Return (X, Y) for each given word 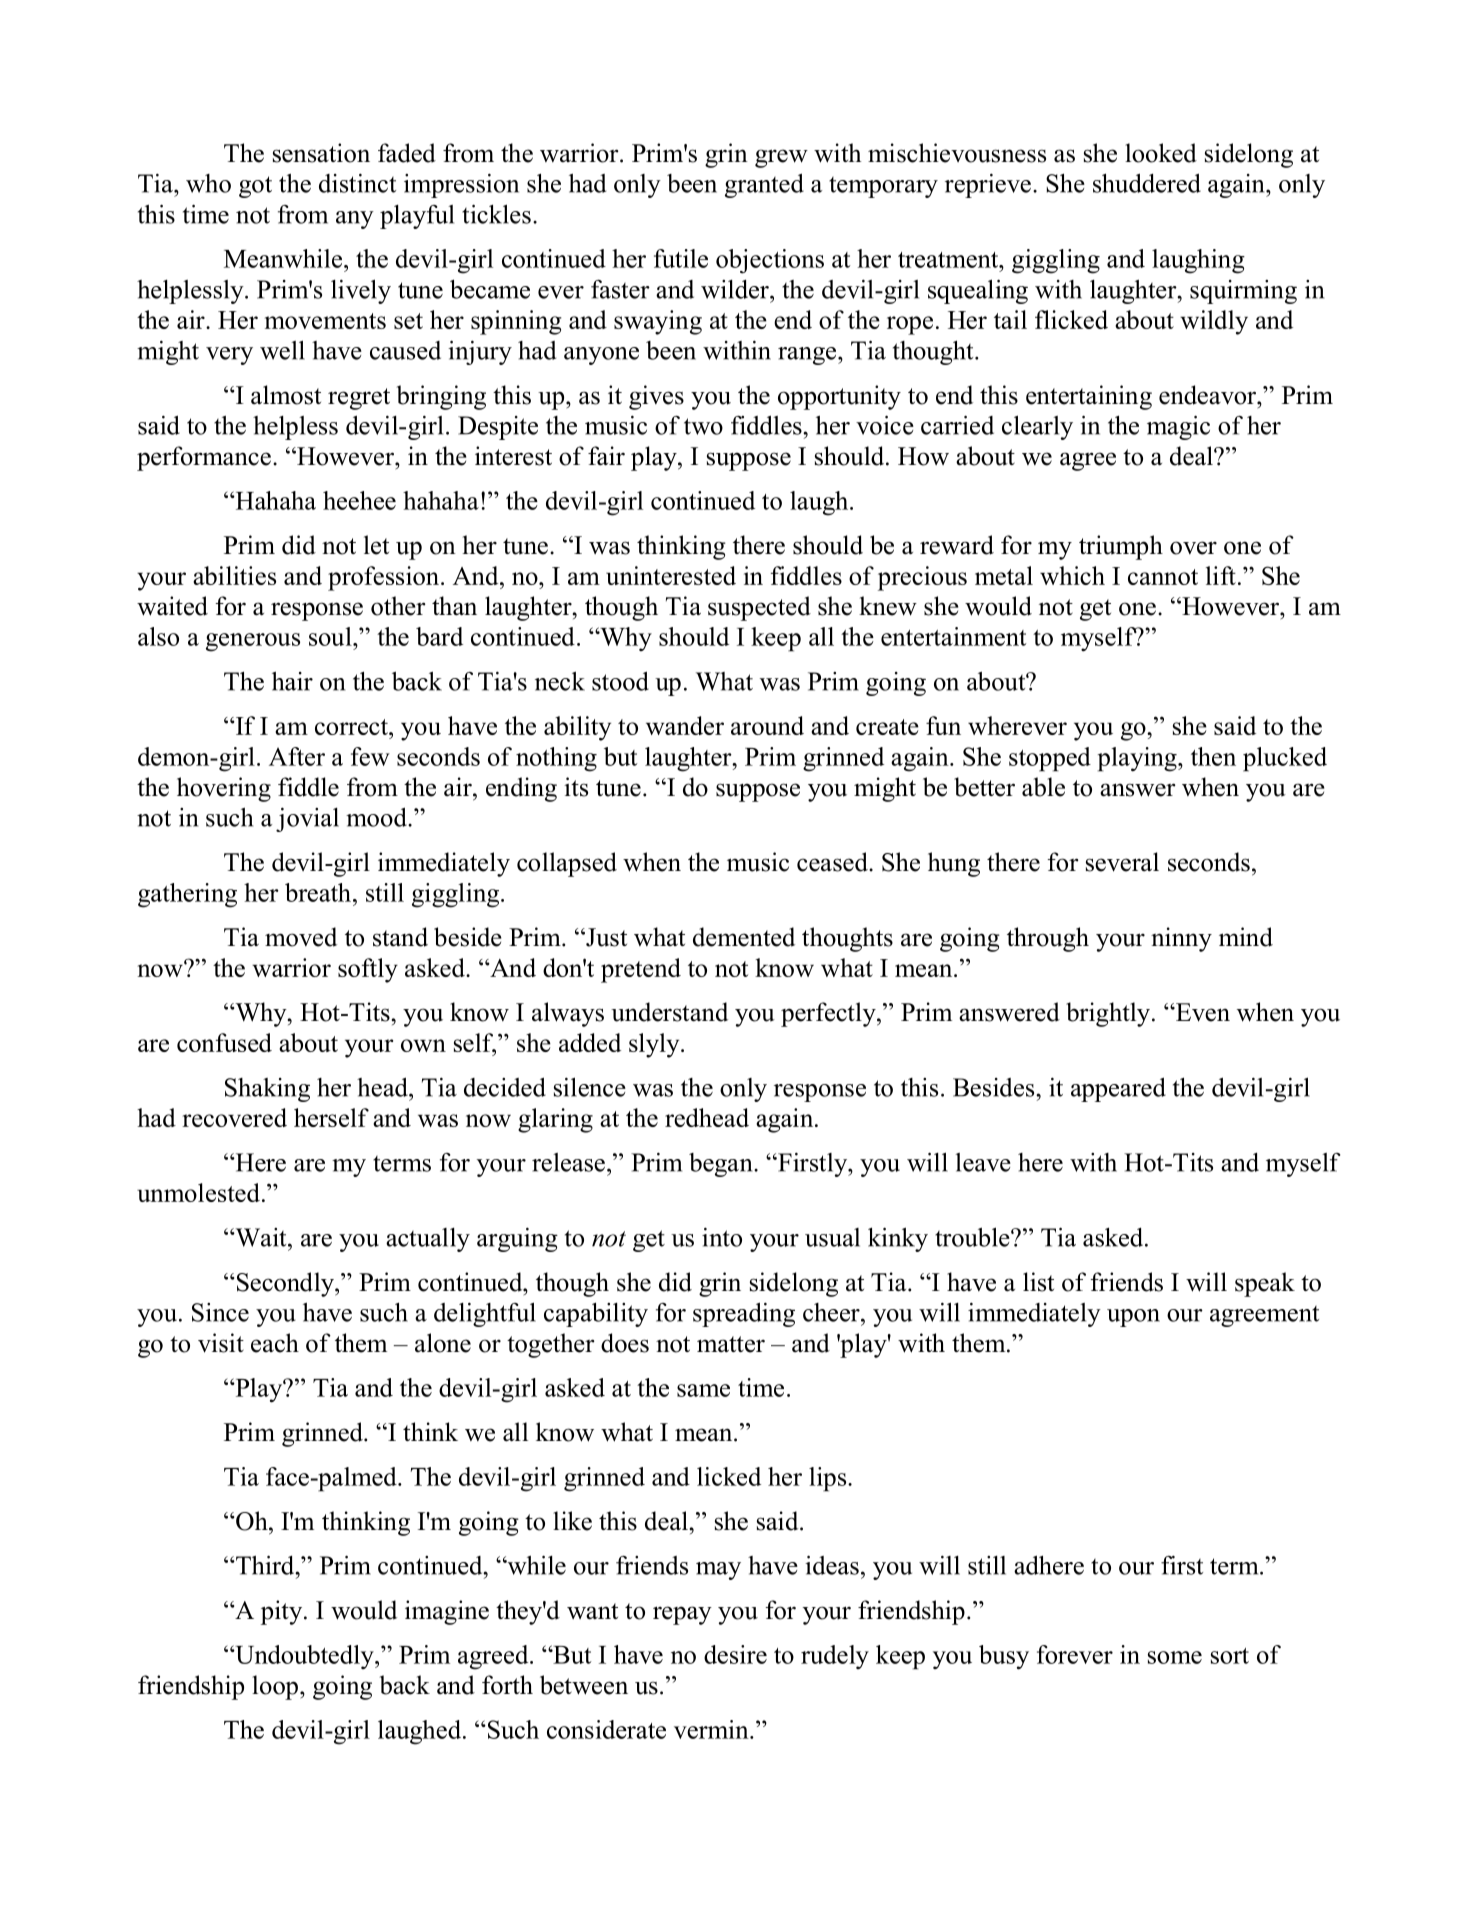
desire (735, 1654)
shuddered (1147, 183)
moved (301, 937)
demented (744, 937)
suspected (759, 608)
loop (275, 1687)
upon (1133, 1318)
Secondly (285, 1284)
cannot (1163, 577)
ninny (1181, 939)
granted (764, 185)
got (255, 187)
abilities (234, 575)
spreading (744, 1314)
